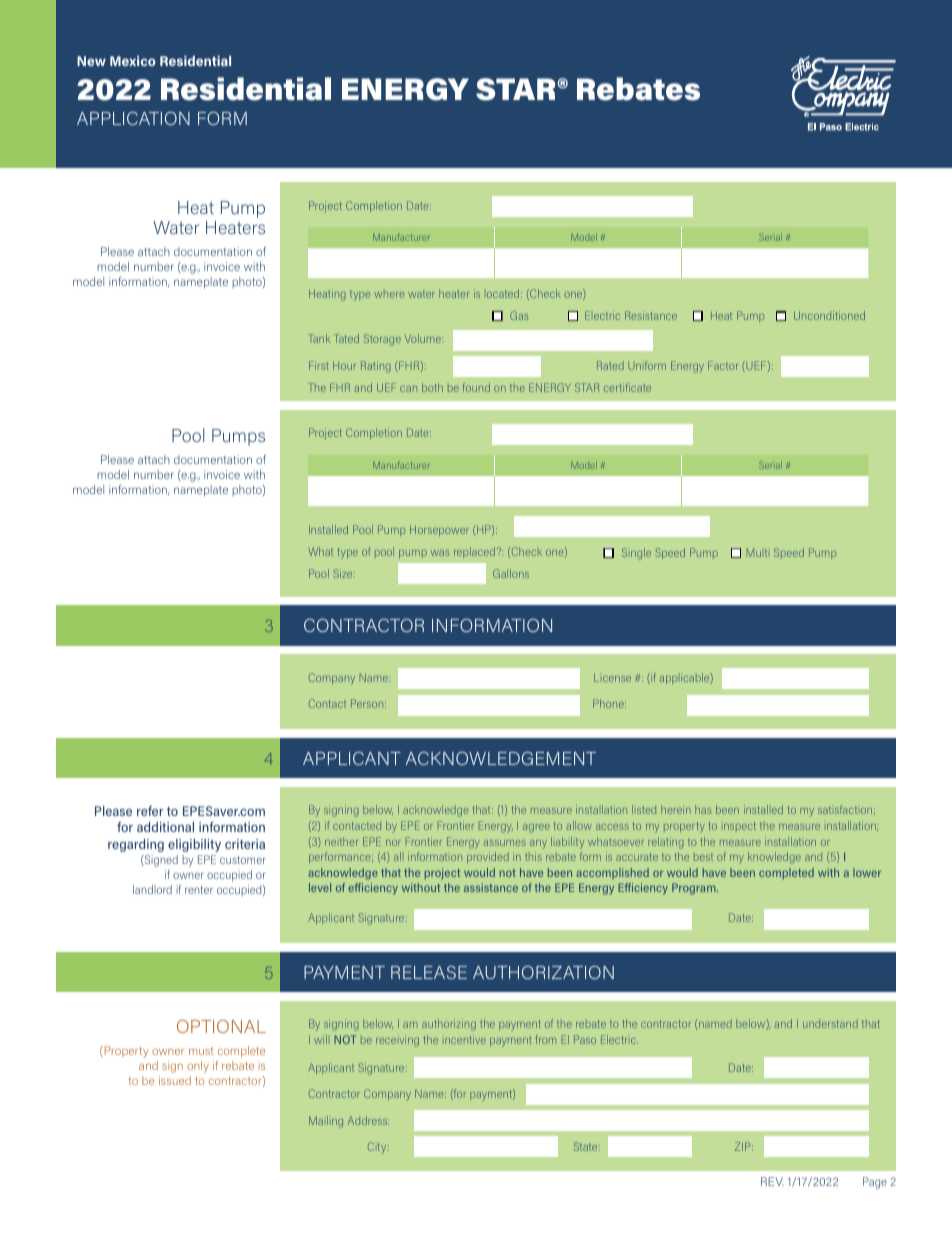 The image size is (952, 1233). What do you see at coordinates (389, 295) in the screenshot?
I see `where` at bounding box center [389, 295].
